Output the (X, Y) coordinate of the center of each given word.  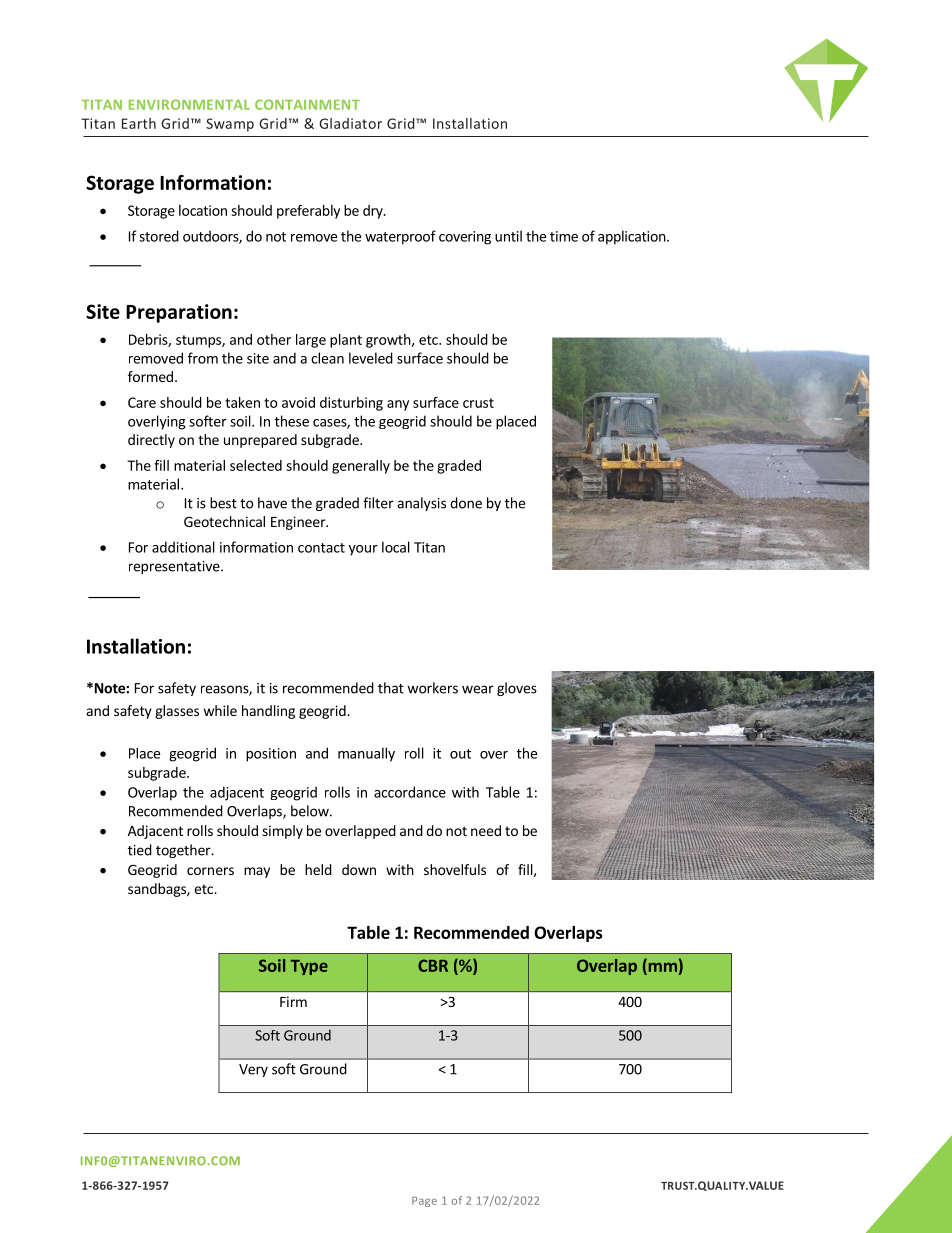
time (564, 236)
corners (210, 871)
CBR (433, 965)
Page (424, 1201)
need (486, 830)
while (220, 710)
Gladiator (350, 123)
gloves (517, 689)
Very (253, 1070)
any (398, 405)
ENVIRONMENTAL (189, 104)
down (359, 869)
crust (478, 403)
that (391, 688)
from (203, 358)
